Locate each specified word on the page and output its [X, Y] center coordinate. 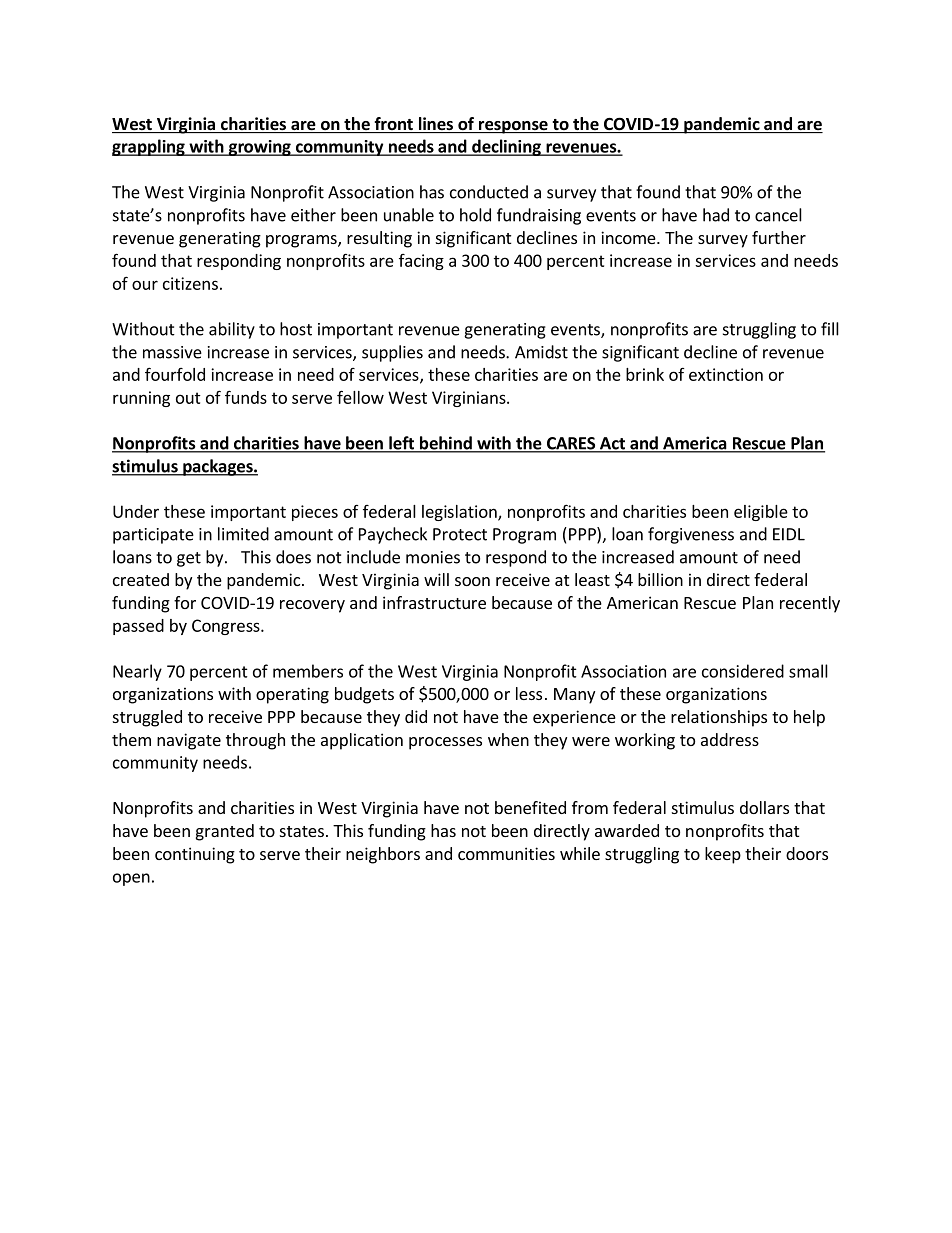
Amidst [541, 352]
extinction [726, 374]
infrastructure [434, 602]
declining [506, 147]
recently [810, 604]
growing [259, 148]
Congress [227, 627]
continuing [195, 855]
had [716, 215]
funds [246, 397]
